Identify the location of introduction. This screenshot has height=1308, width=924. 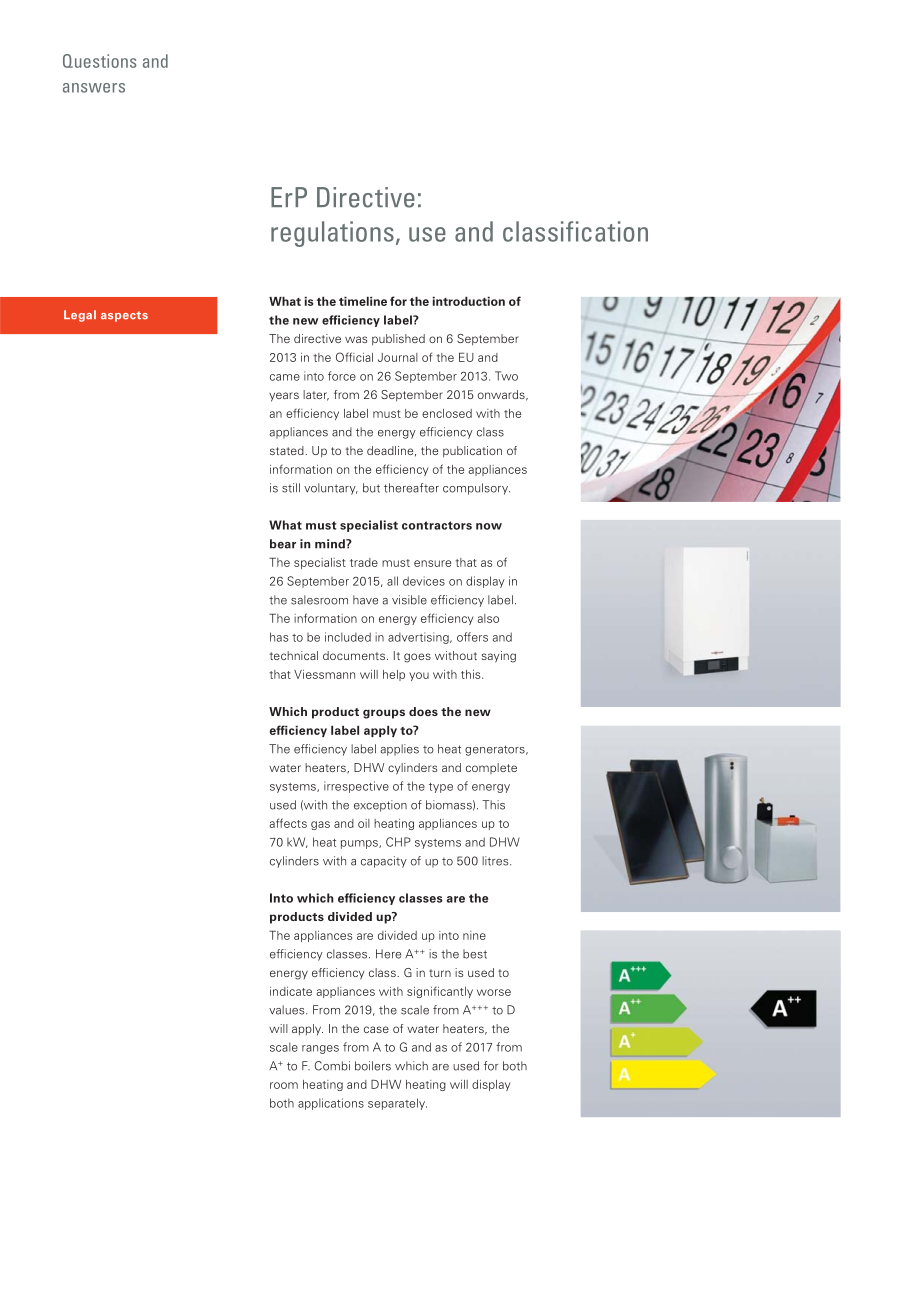
(468, 301).
